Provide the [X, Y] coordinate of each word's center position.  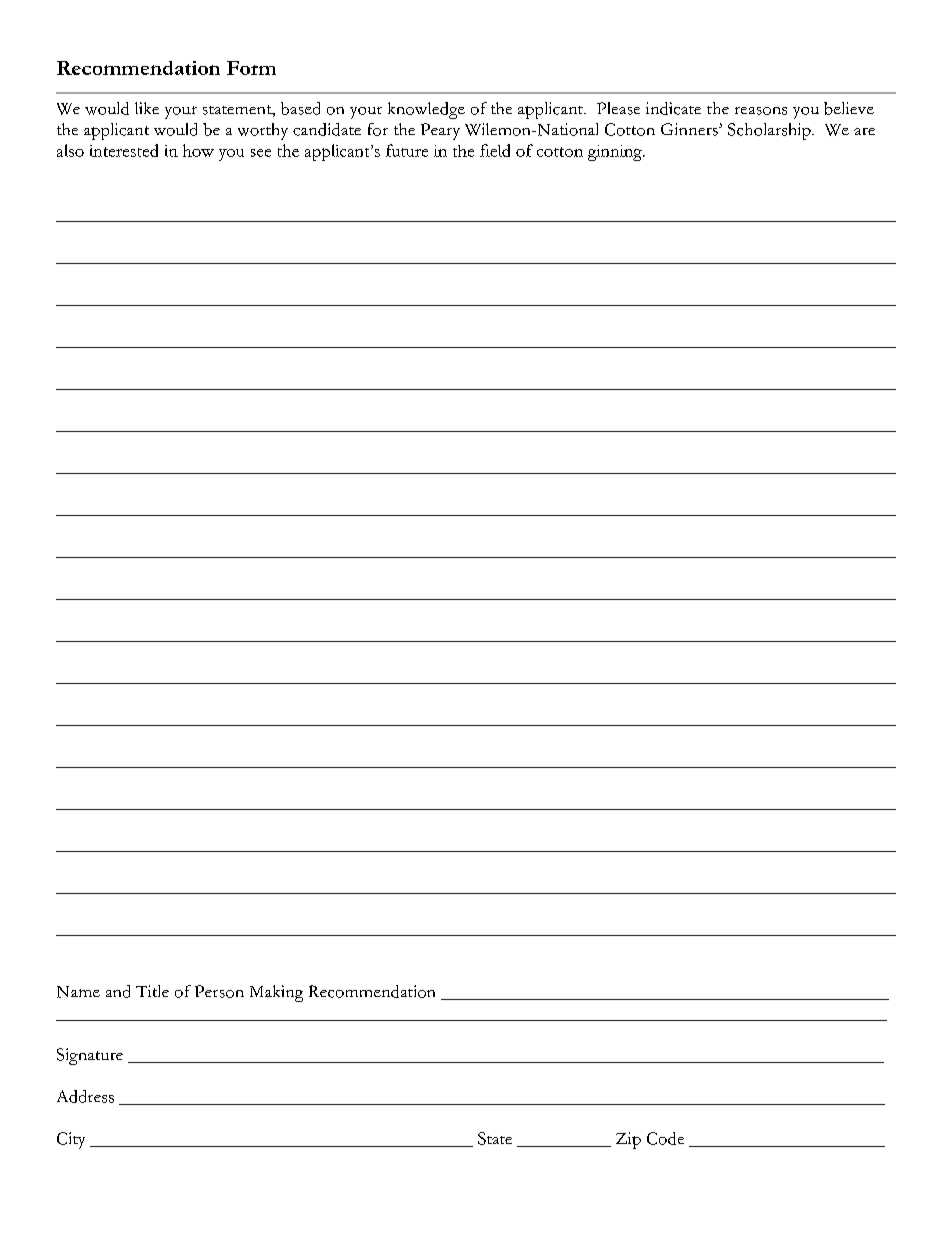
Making [276, 993]
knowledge [426, 110]
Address [85, 1096]
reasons [761, 111]
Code [665, 1138]
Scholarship [770, 131]
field [495, 150]
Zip [628, 1140]
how [198, 150]
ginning [616, 153]
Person [219, 991]
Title [152, 991]
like [147, 108]
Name [78, 992]
